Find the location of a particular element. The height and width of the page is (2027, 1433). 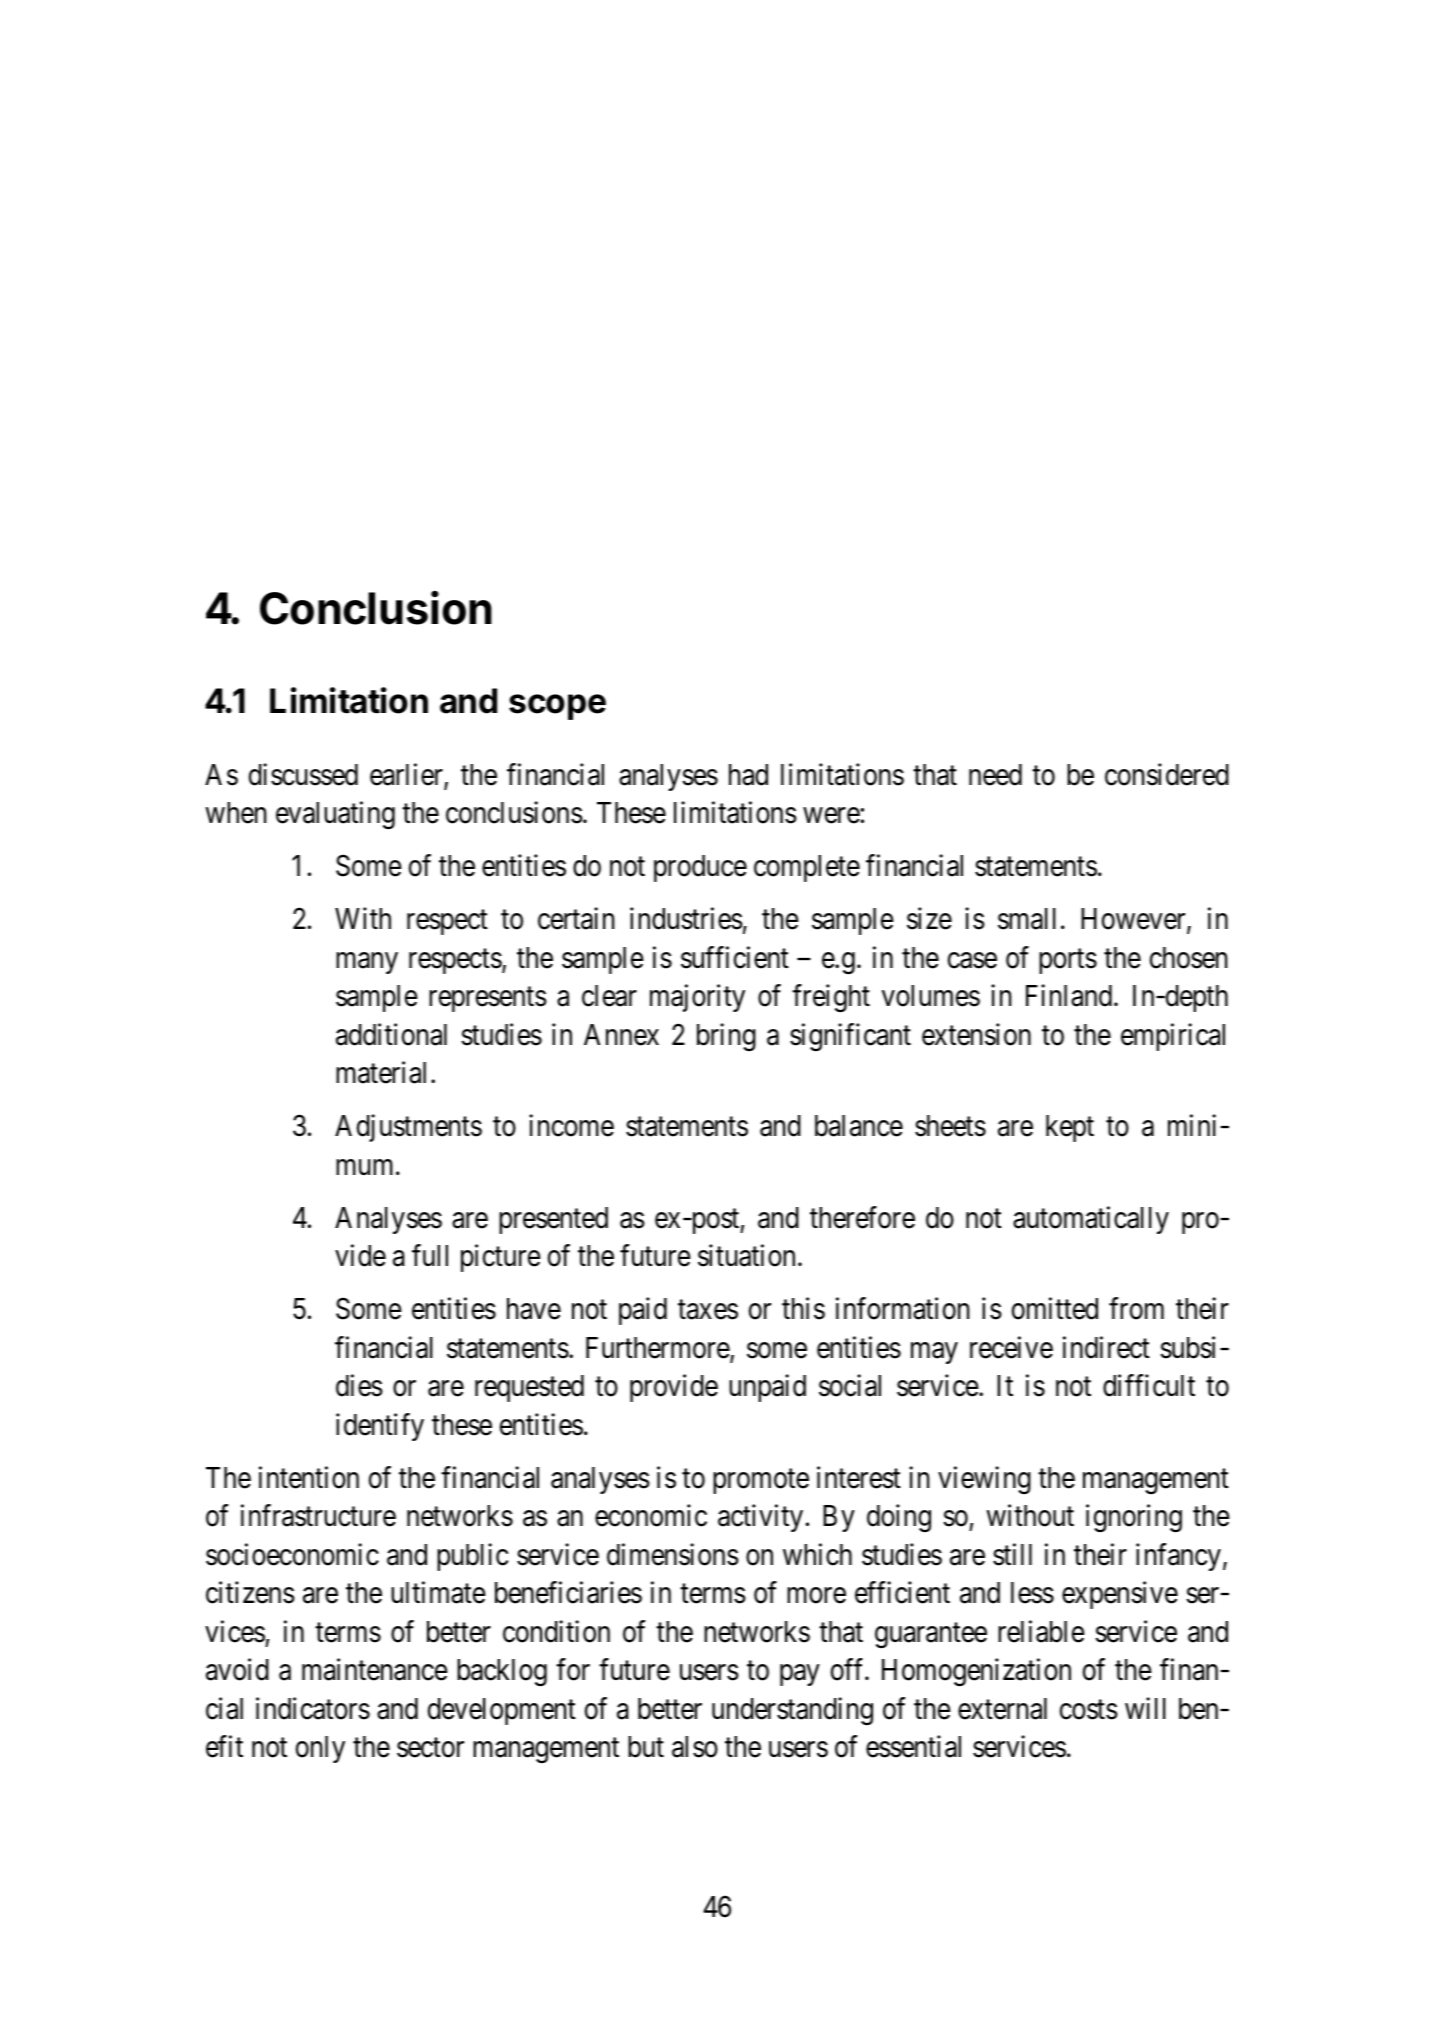

discussed is located at coordinates (303, 774).
